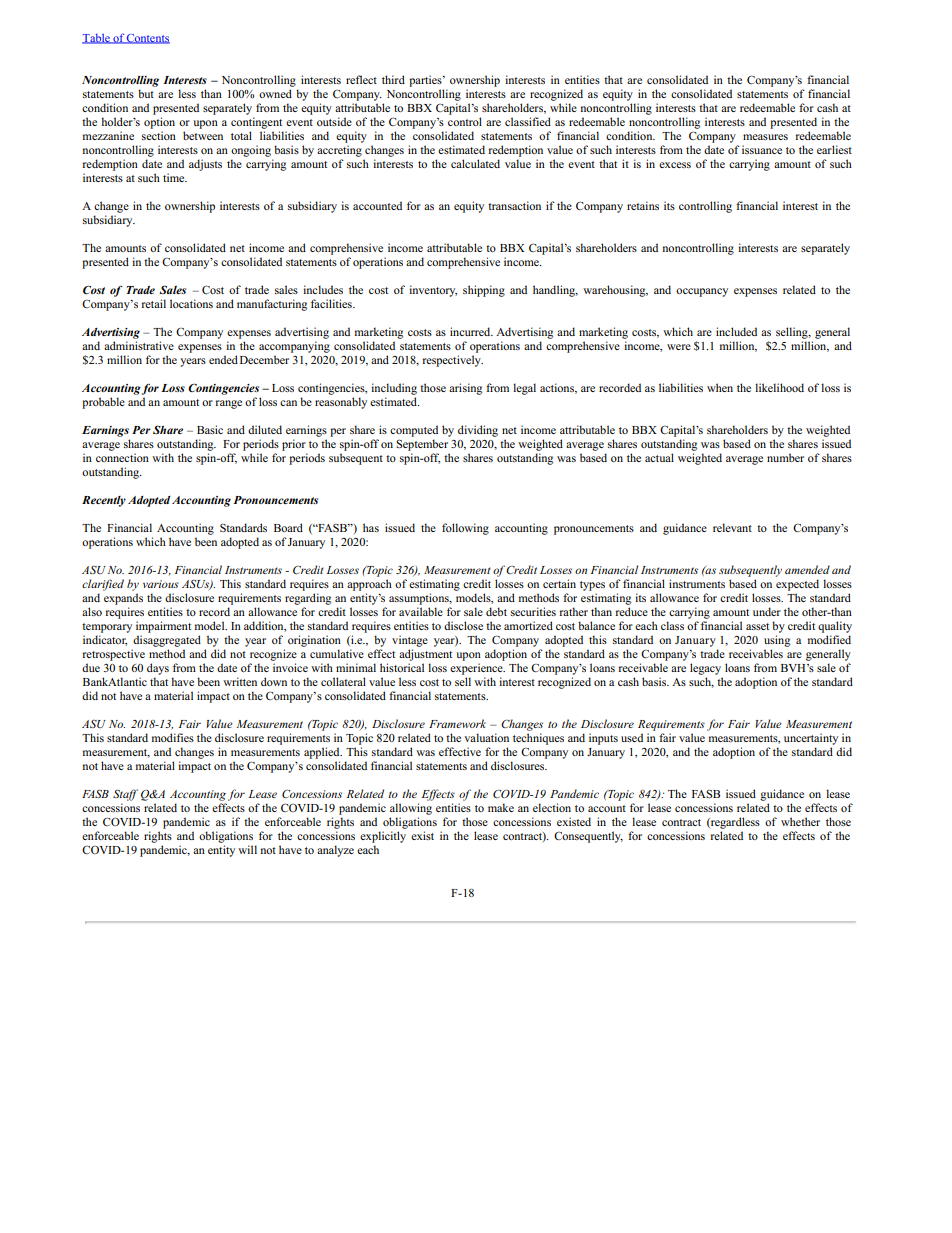 The height and width of the screenshot is (1233, 952). What do you see at coordinates (765, 137) in the screenshot?
I see `measures` at bounding box center [765, 137].
